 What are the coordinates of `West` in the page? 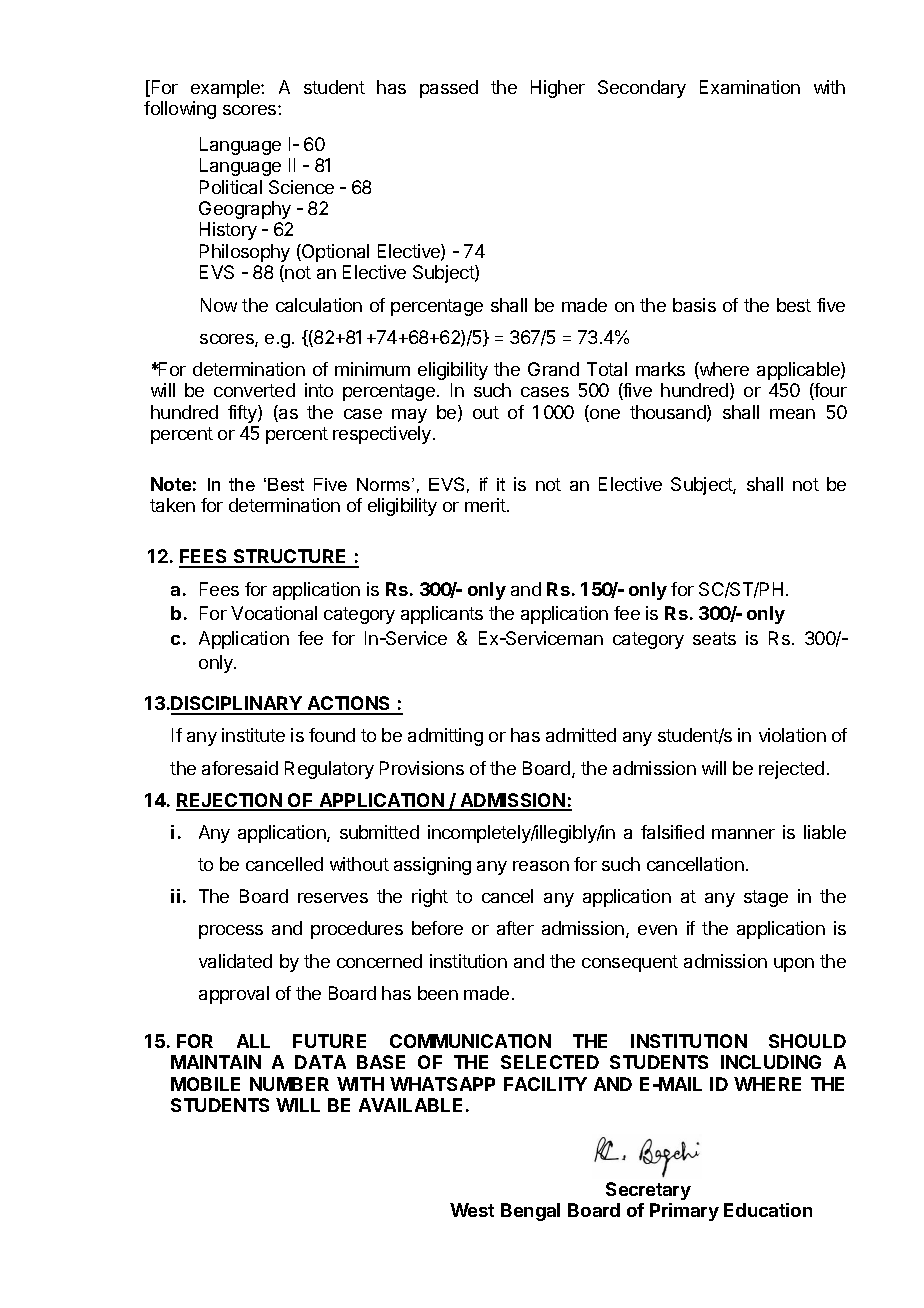 It's located at (472, 1210).
